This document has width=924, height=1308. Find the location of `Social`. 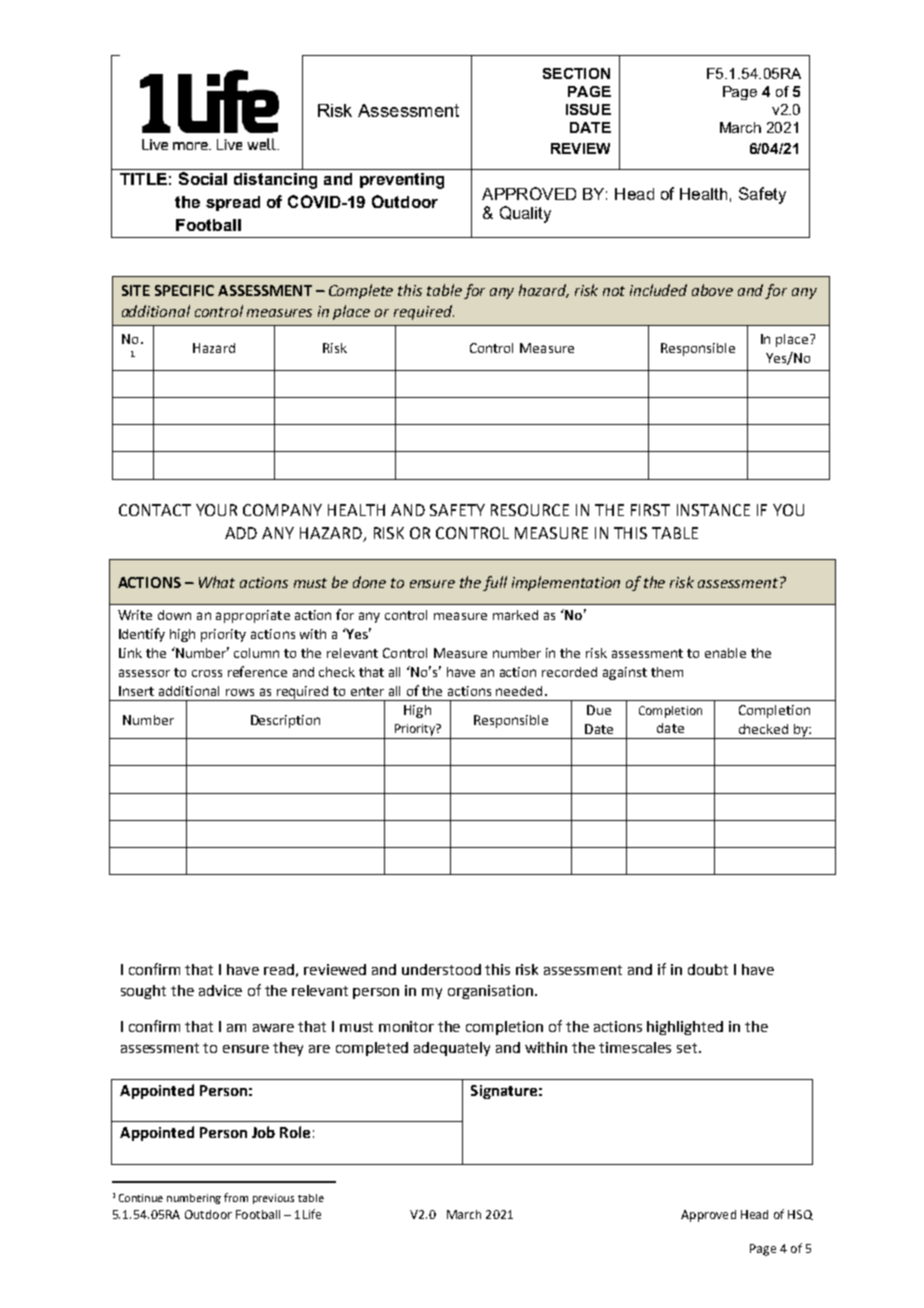

Social is located at coordinates (203, 178).
